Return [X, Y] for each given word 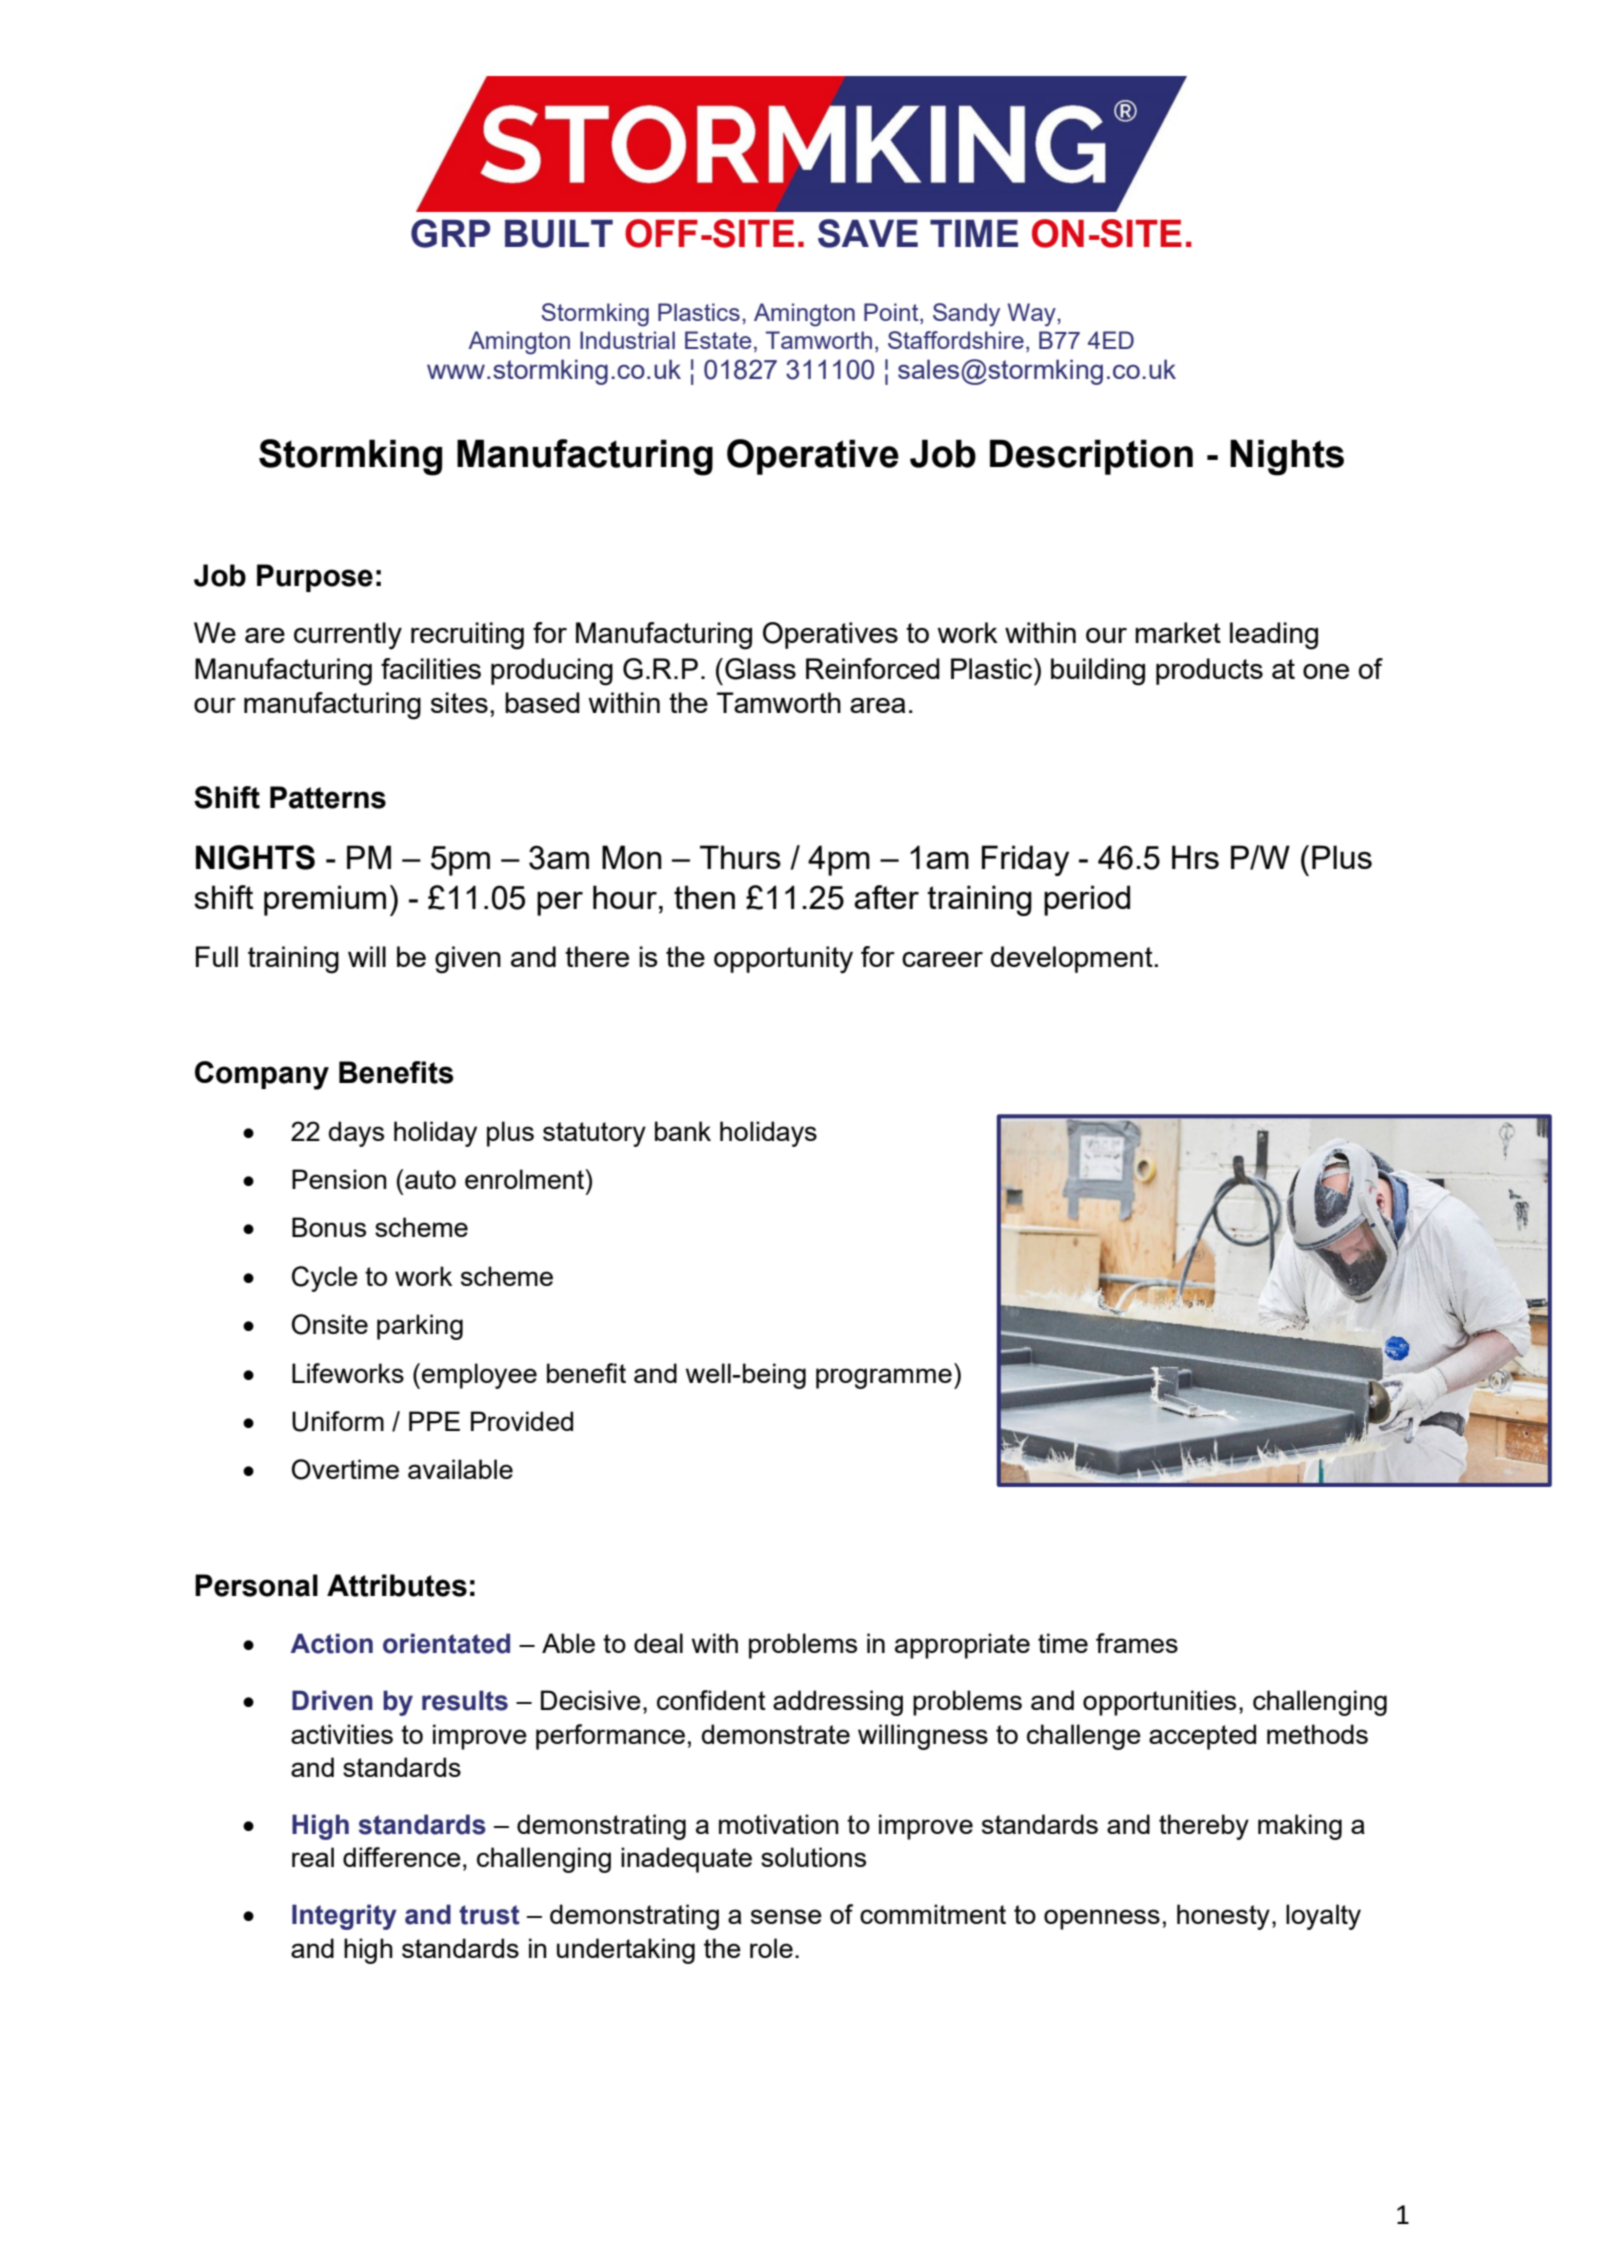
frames [1137, 1643]
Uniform [338, 1421]
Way [1033, 315]
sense [786, 1916]
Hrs [1195, 857]
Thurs [740, 857]
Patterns [328, 797]
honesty [1223, 1917]
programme [884, 1378]
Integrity [344, 1917]
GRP [450, 233]
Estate [718, 340]
